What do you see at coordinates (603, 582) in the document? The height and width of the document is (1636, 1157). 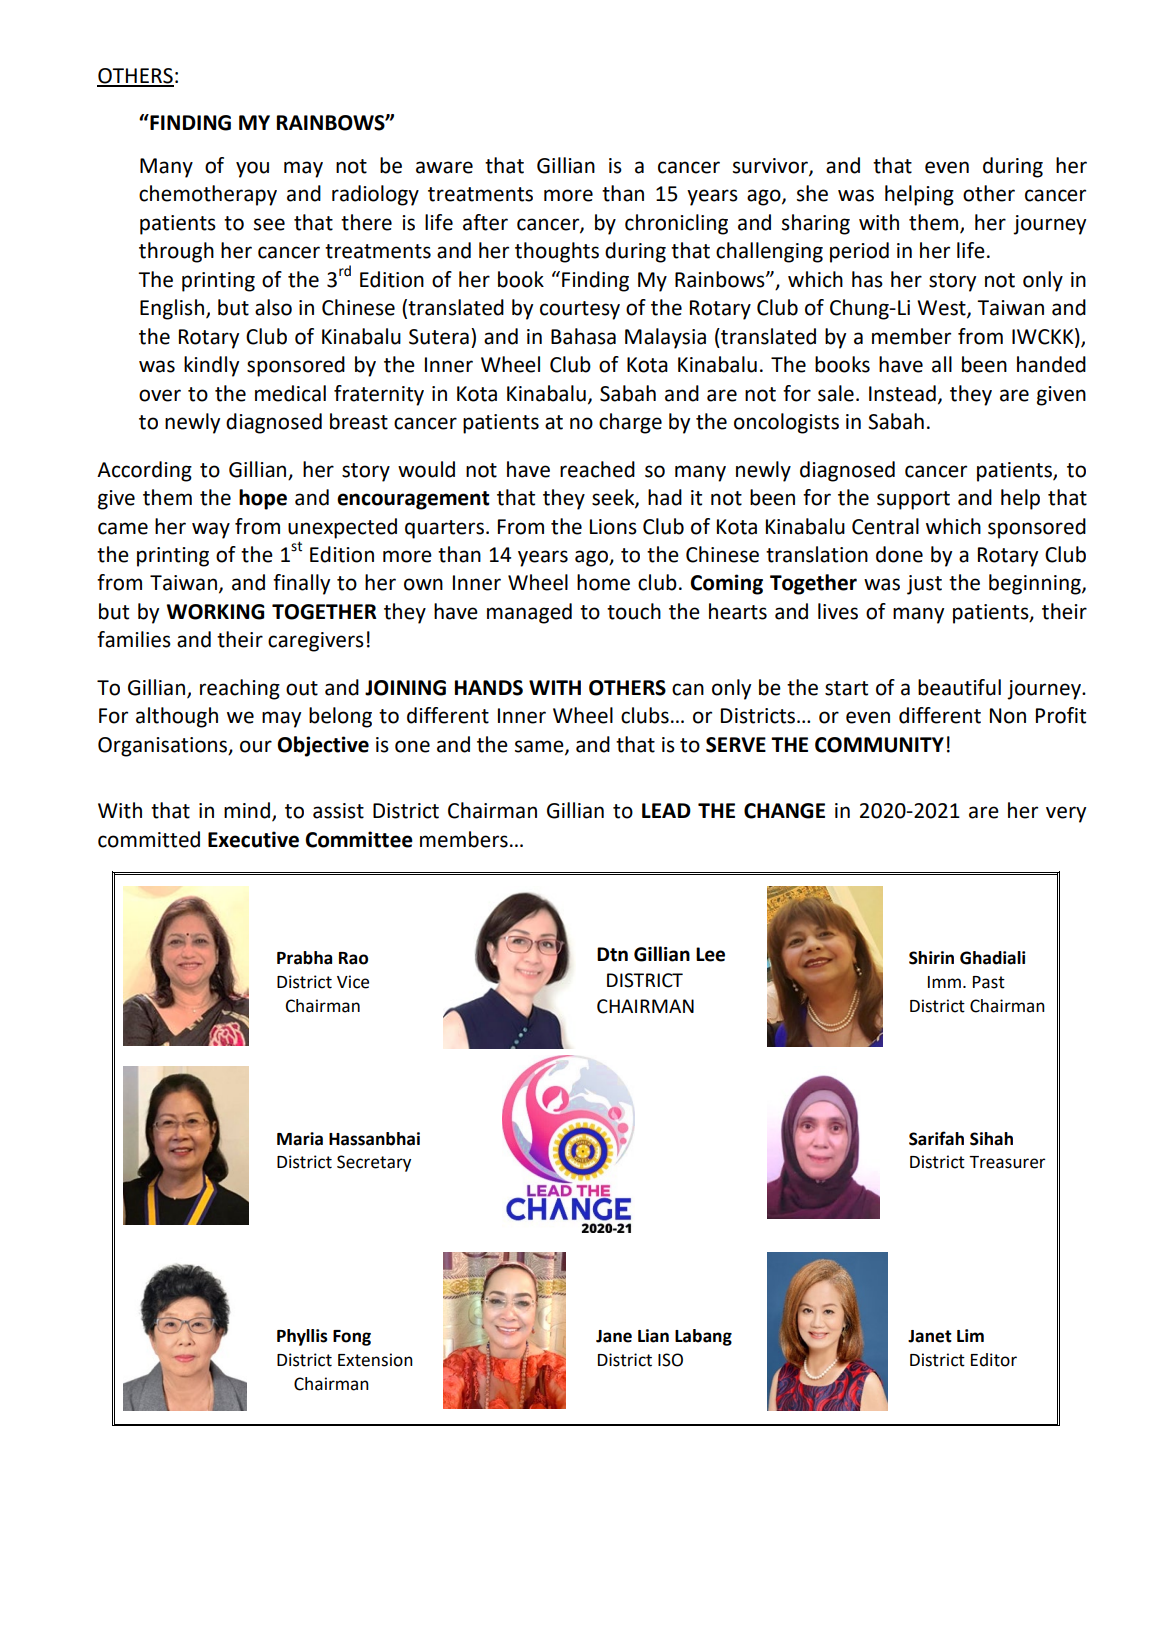 I see `home` at bounding box center [603, 582].
